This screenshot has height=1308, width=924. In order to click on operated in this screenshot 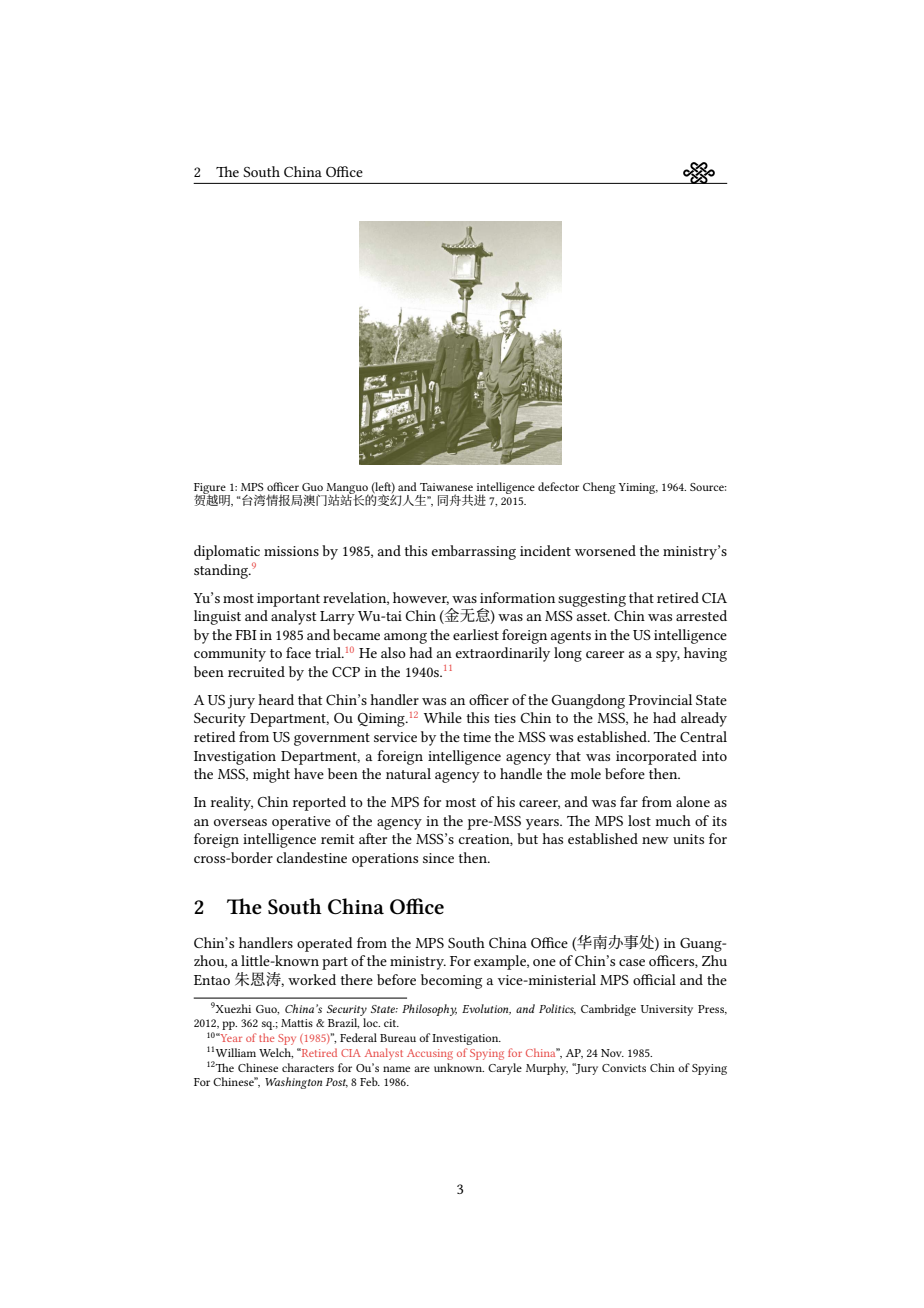, I will do `click(325, 944)`.
